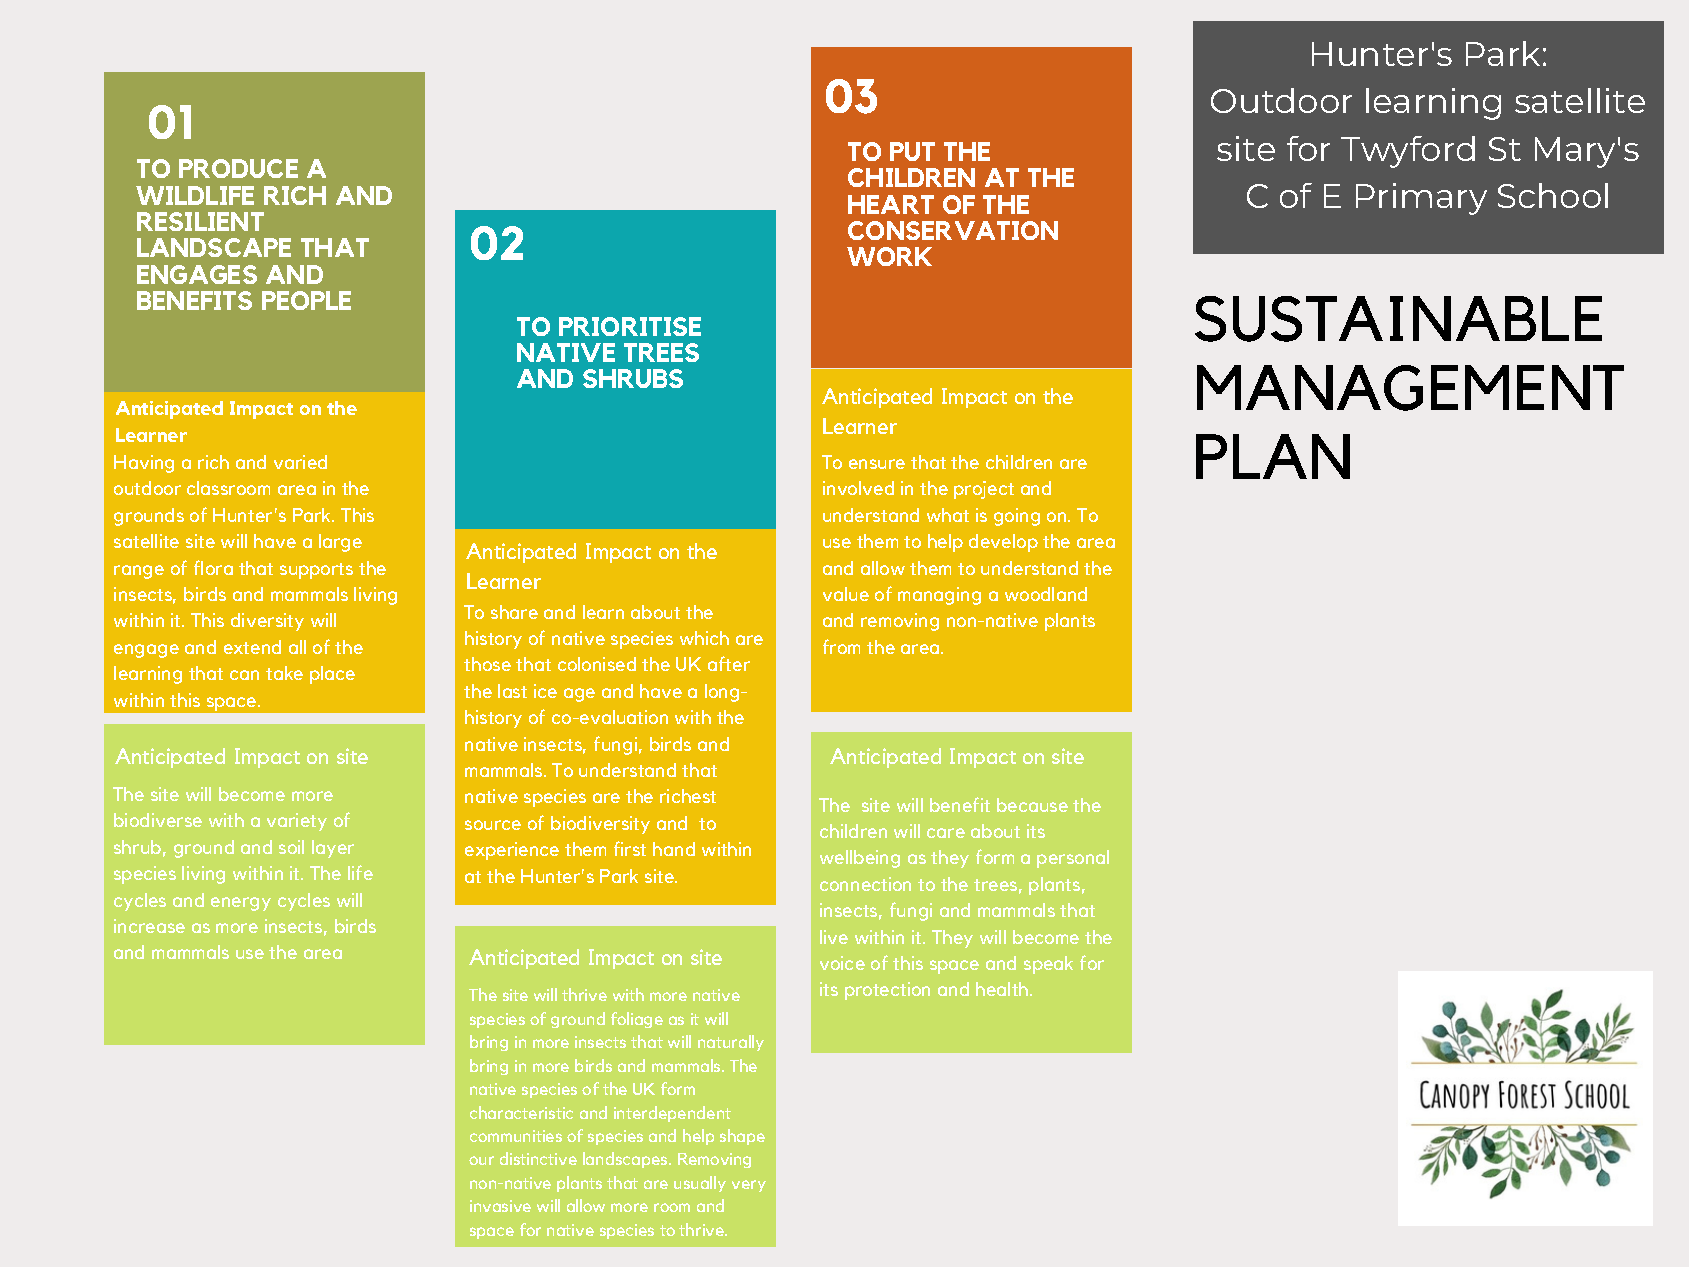  What do you see at coordinates (841, 646) in the screenshot?
I see `from` at bounding box center [841, 646].
